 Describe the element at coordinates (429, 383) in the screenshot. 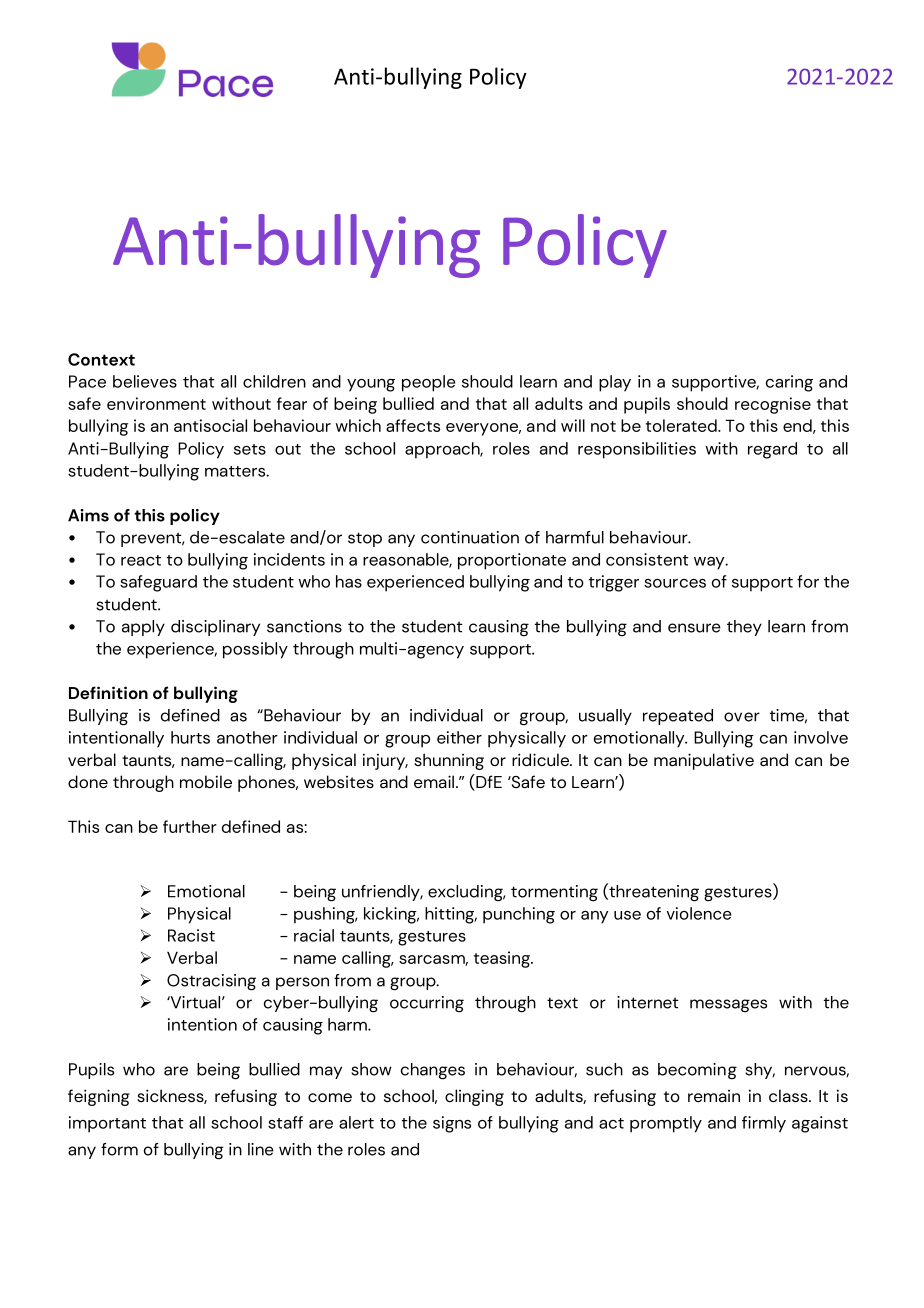

I see `people` at that location.
